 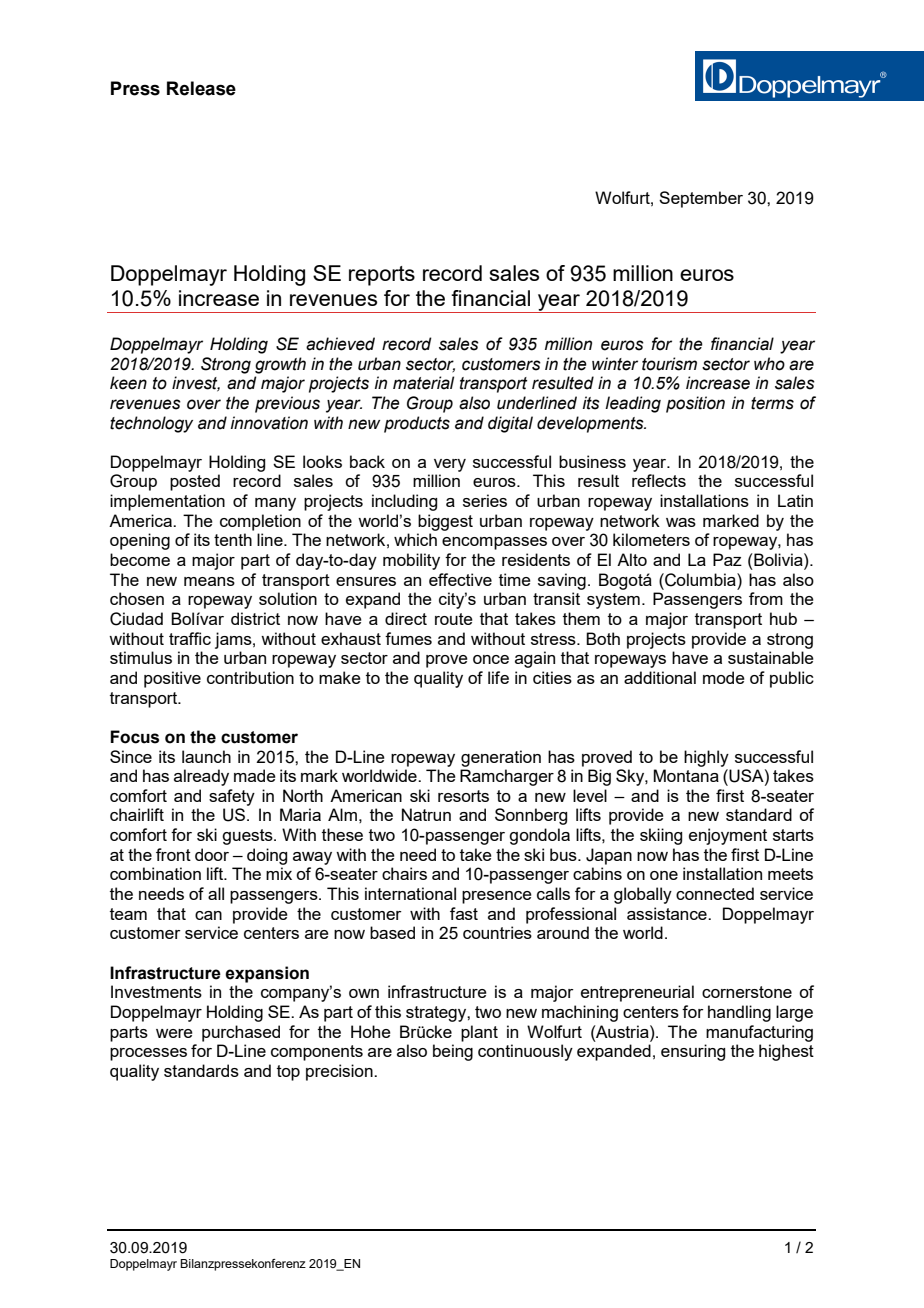 I want to click on purchased, so click(x=241, y=1033).
